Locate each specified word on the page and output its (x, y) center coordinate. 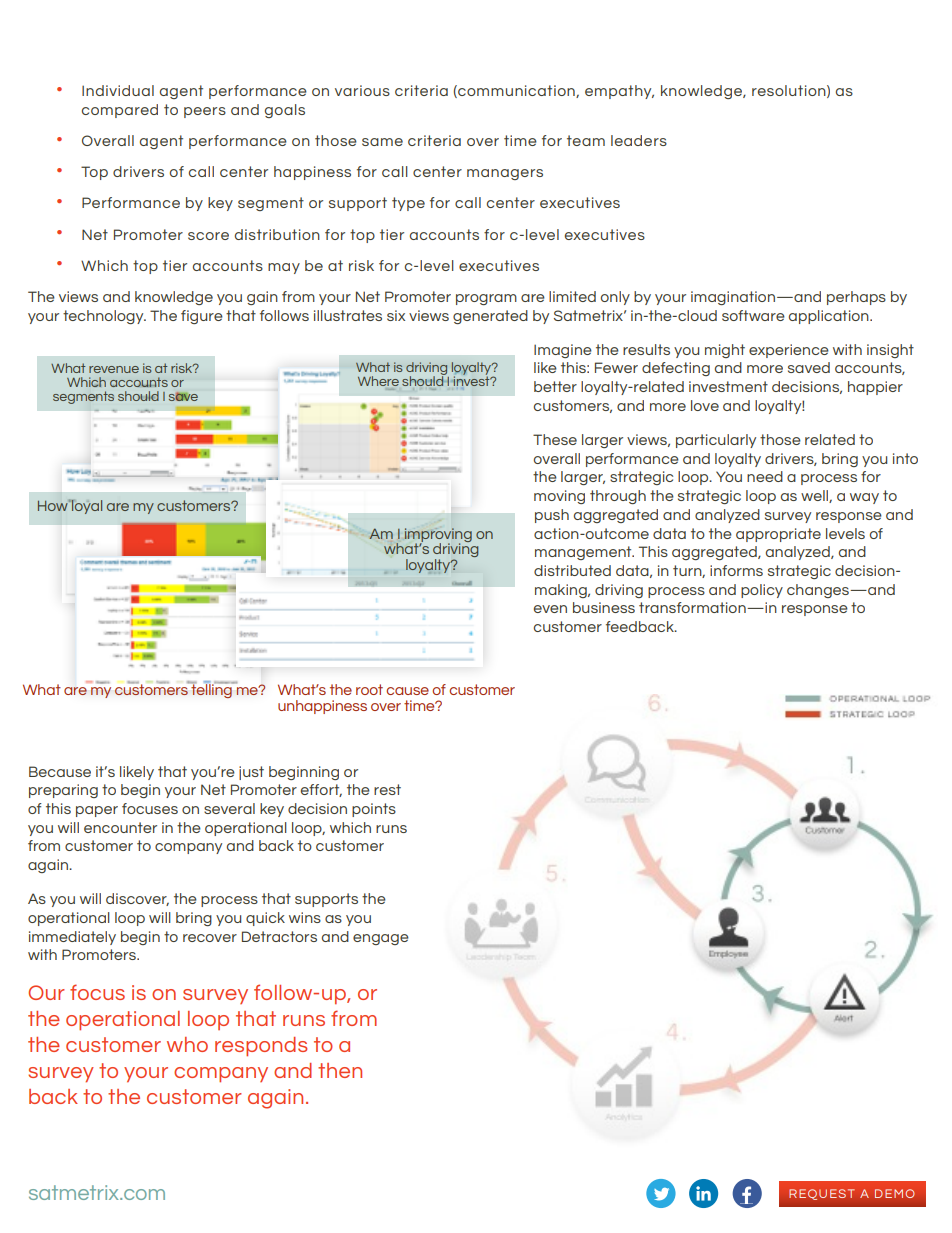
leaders (639, 140)
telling (211, 690)
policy (762, 591)
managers (505, 174)
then (340, 1070)
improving (438, 536)
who (187, 1044)
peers (205, 112)
